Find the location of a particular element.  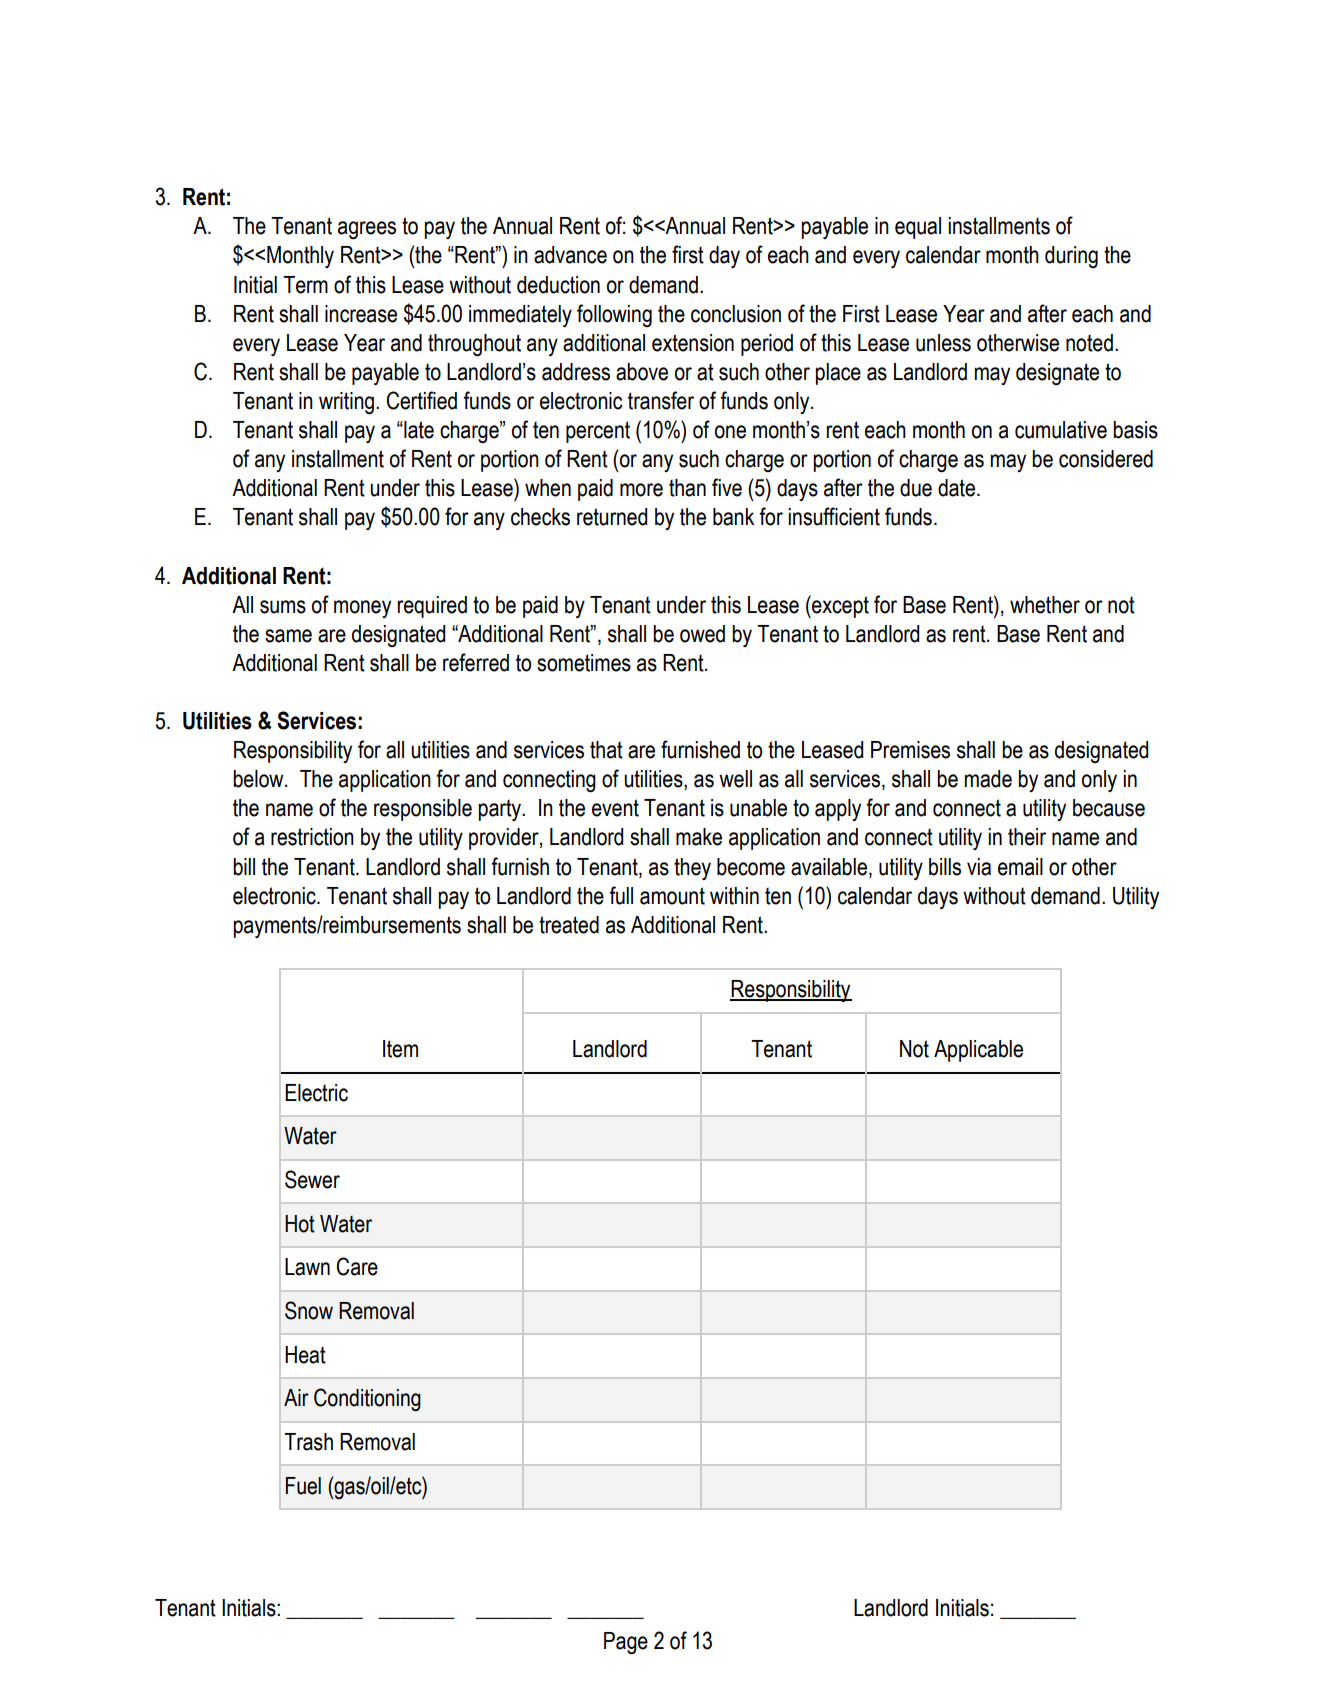

well is located at coordinates (735, 779).
